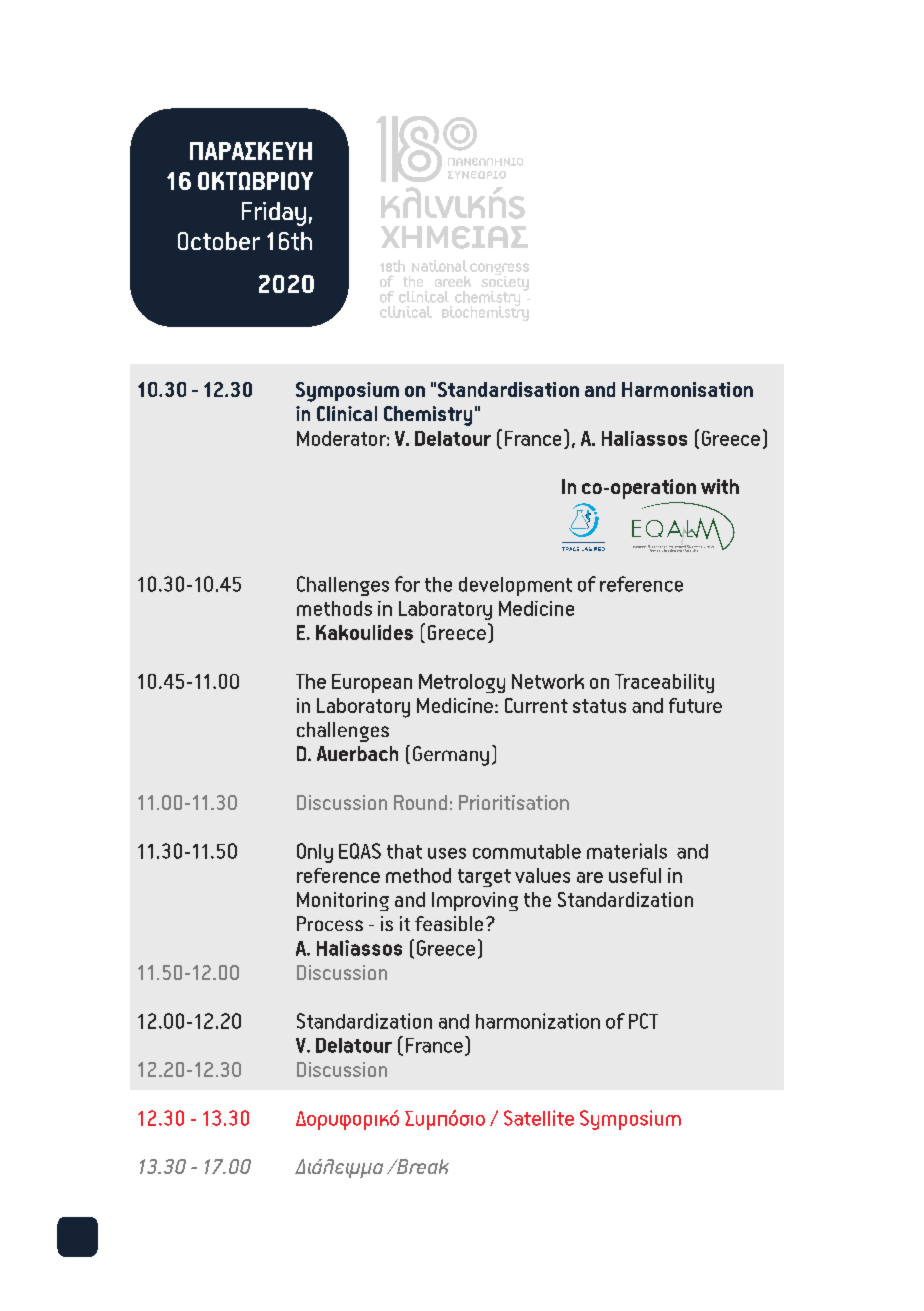 The image size is (924, 1311). Describe the element at coordinates (539, 1118) in the screenshot. I see `Satellite` at that location.
